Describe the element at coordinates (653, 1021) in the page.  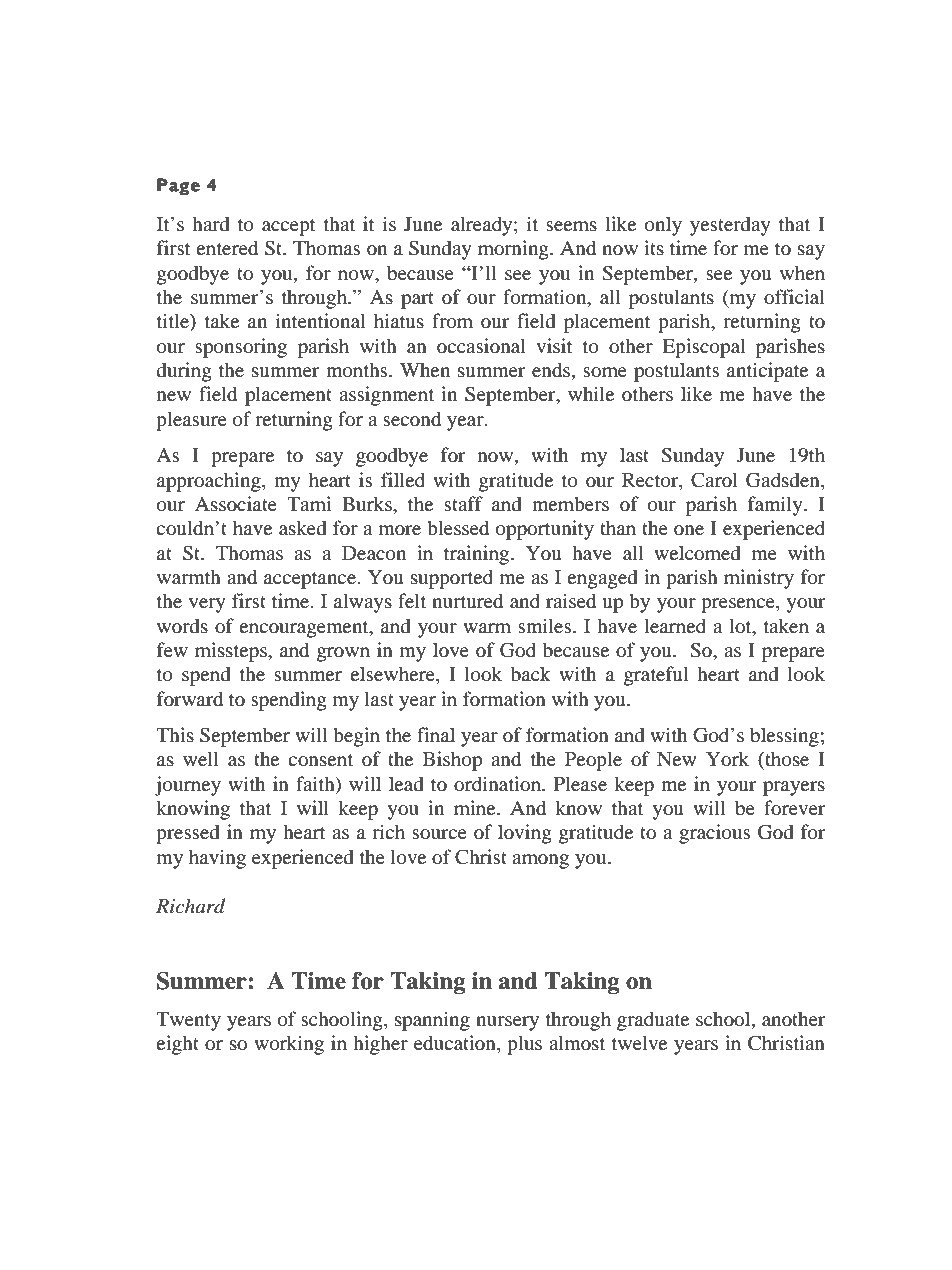
I see `graduate` at that location.
